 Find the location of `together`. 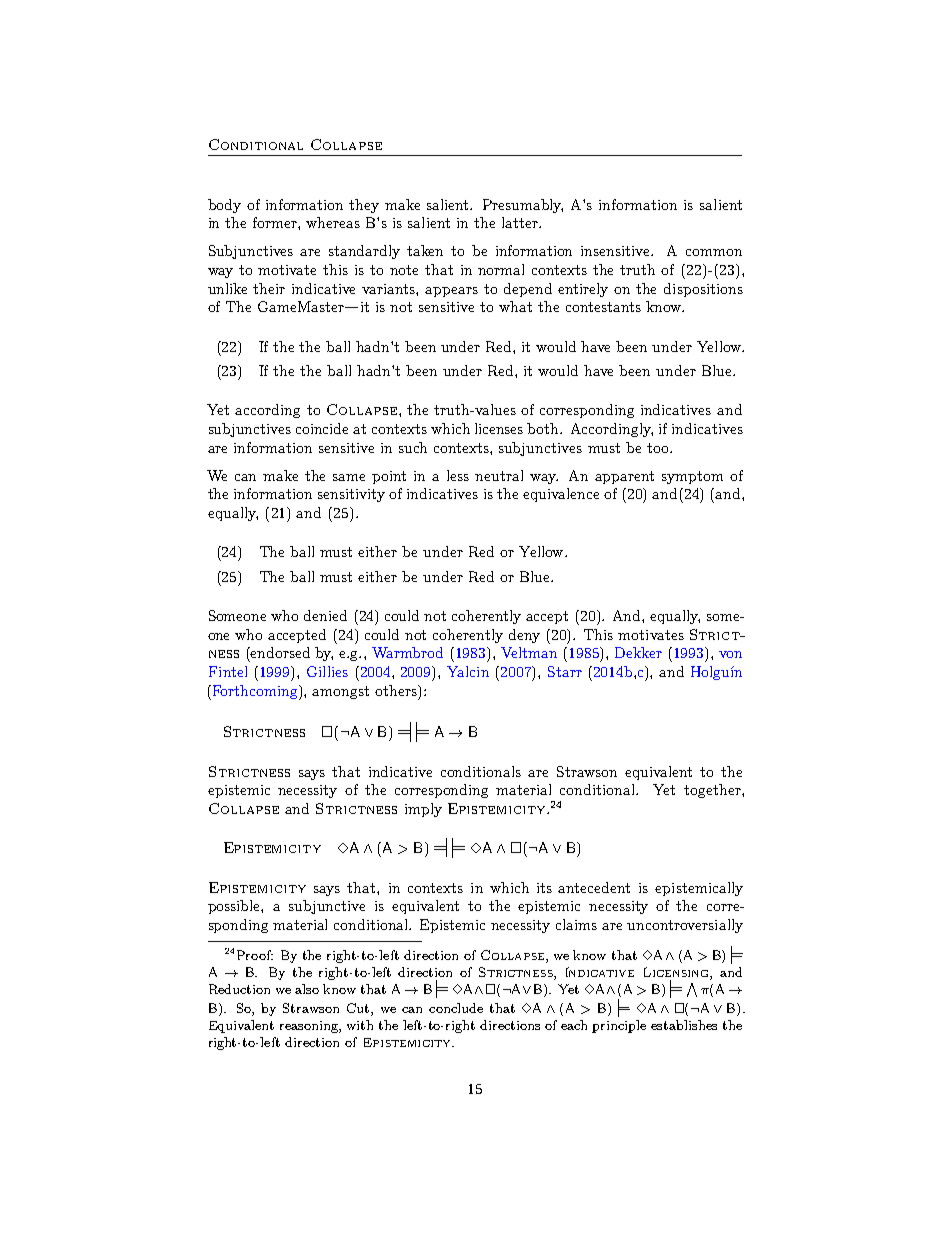

together is located at coordinates (713, 791).
